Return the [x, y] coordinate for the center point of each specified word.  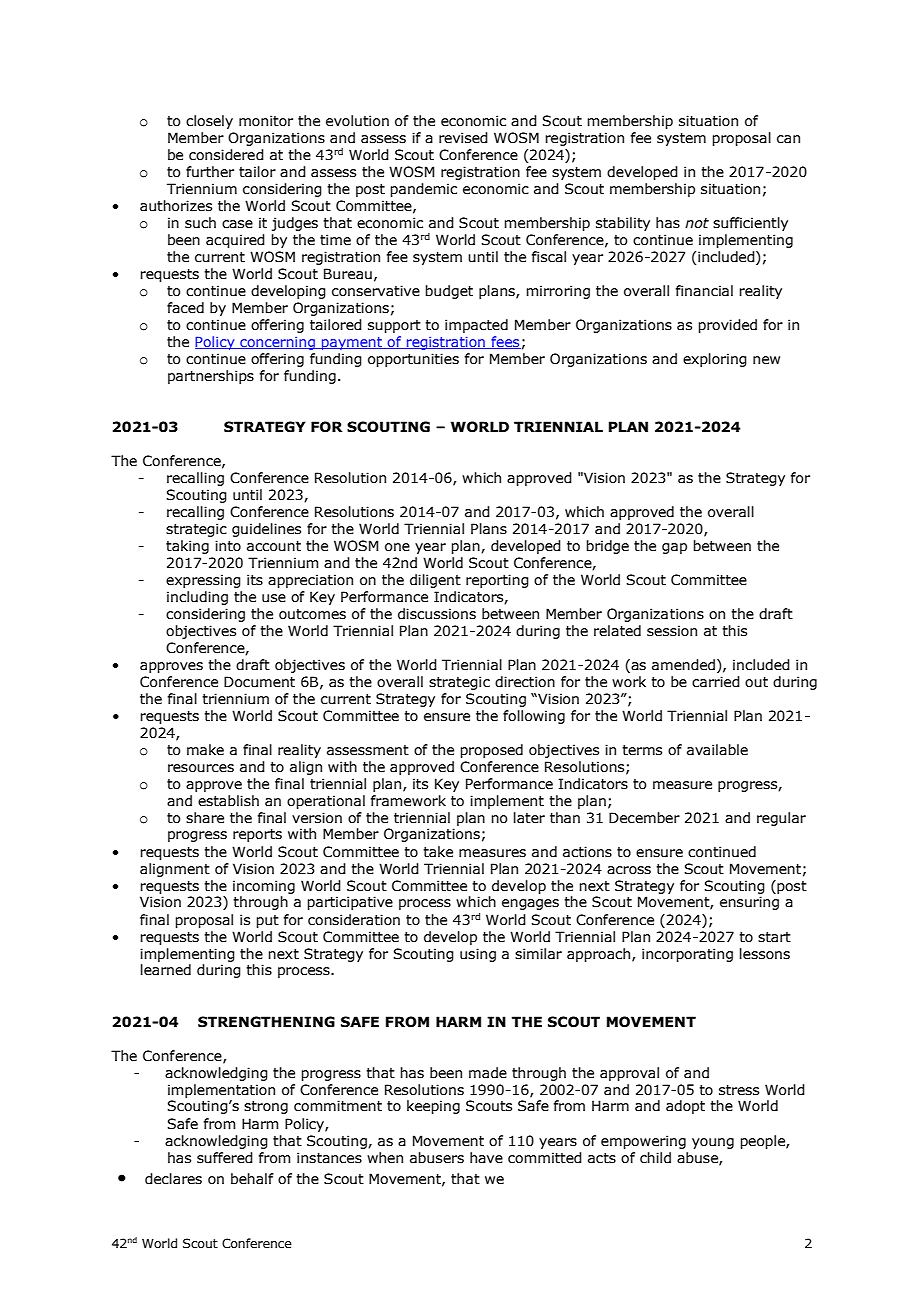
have [486, 1158]
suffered [225, 1158]
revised [463, 138]
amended [683, 665]
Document [259, 682]
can [788, 139]
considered [226, 155]
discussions [437, 614]
